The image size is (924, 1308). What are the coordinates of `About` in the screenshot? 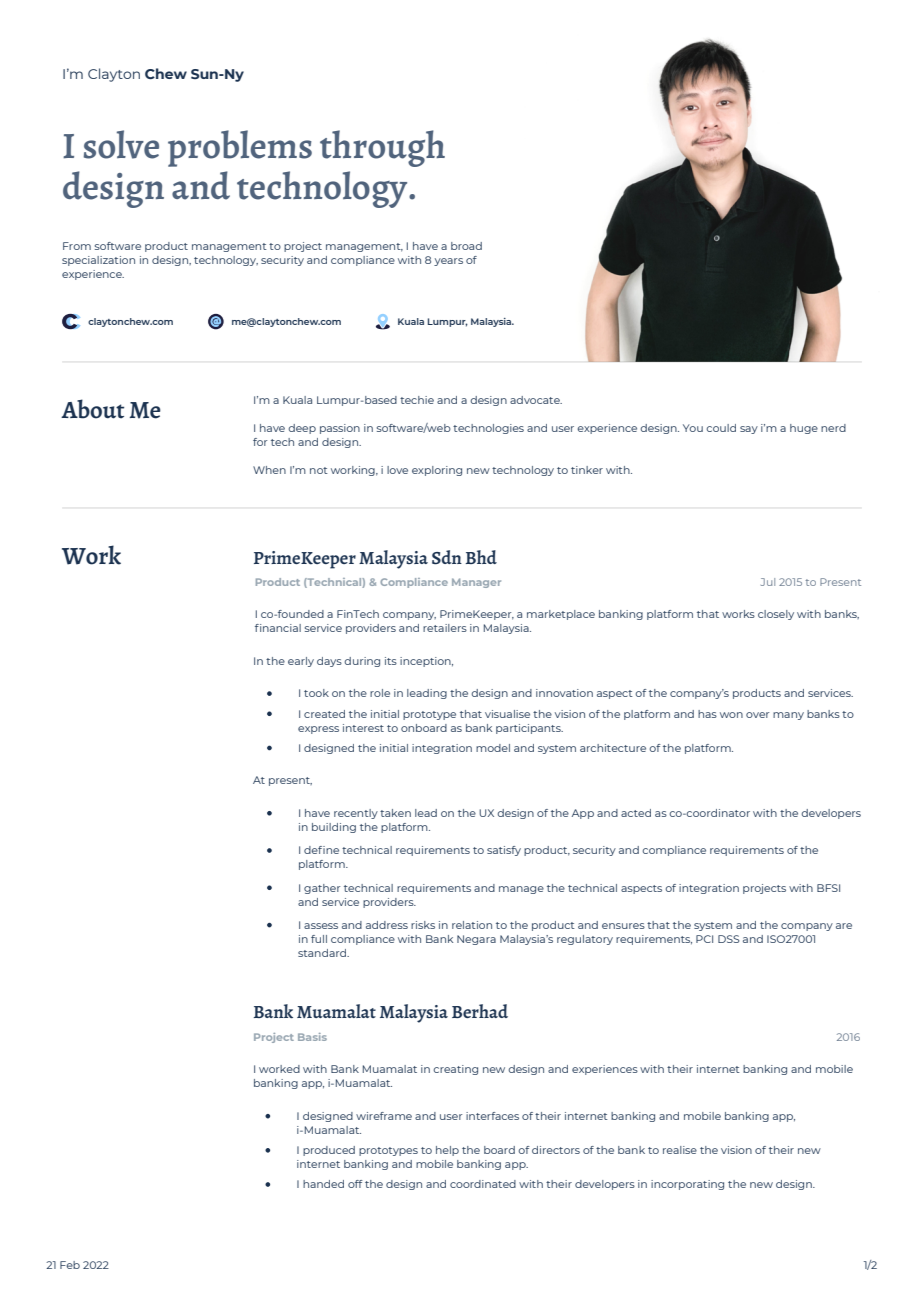 It's located at (92, 409).
